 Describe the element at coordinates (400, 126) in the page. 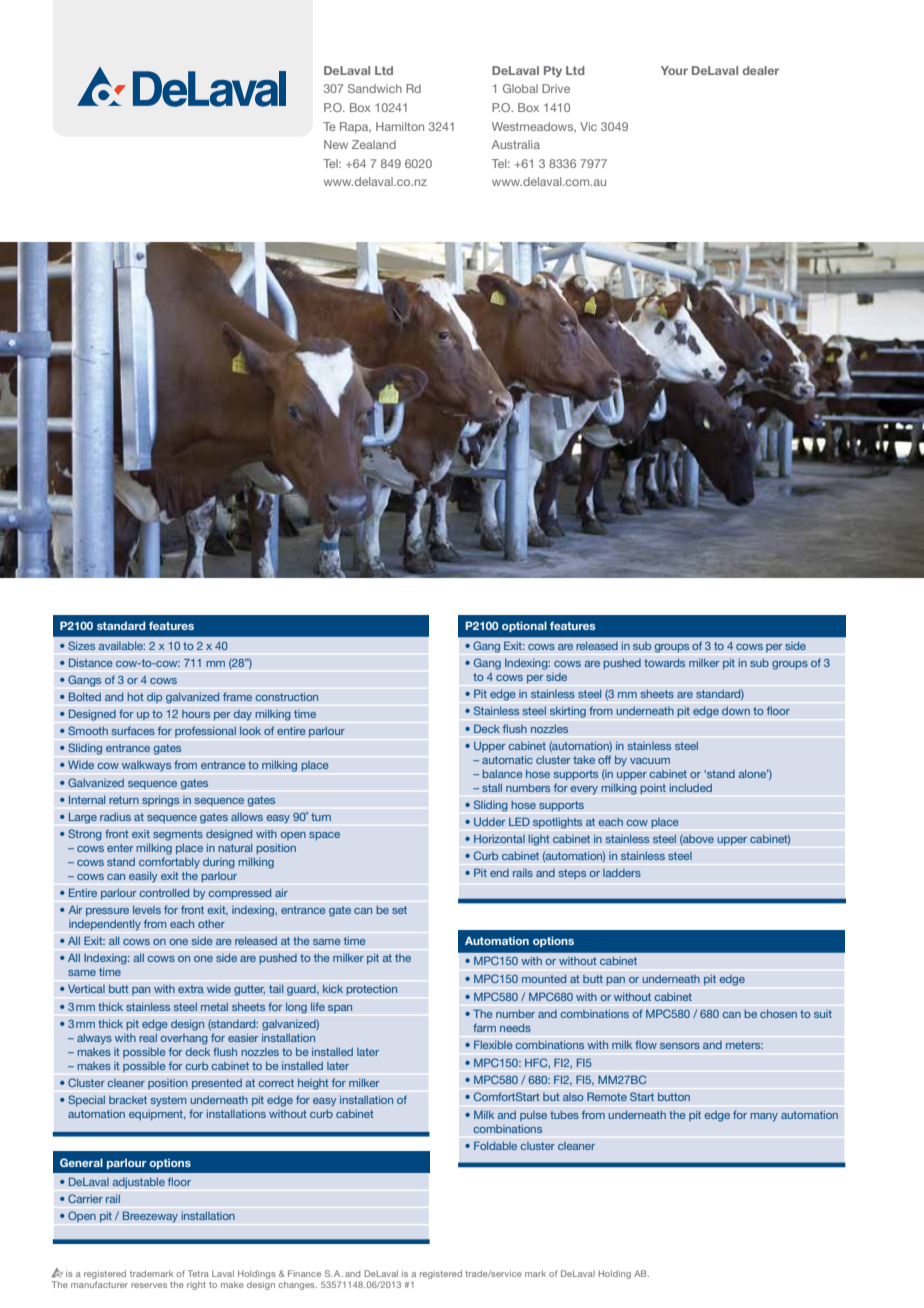

I see `Hamilton` at that location.
